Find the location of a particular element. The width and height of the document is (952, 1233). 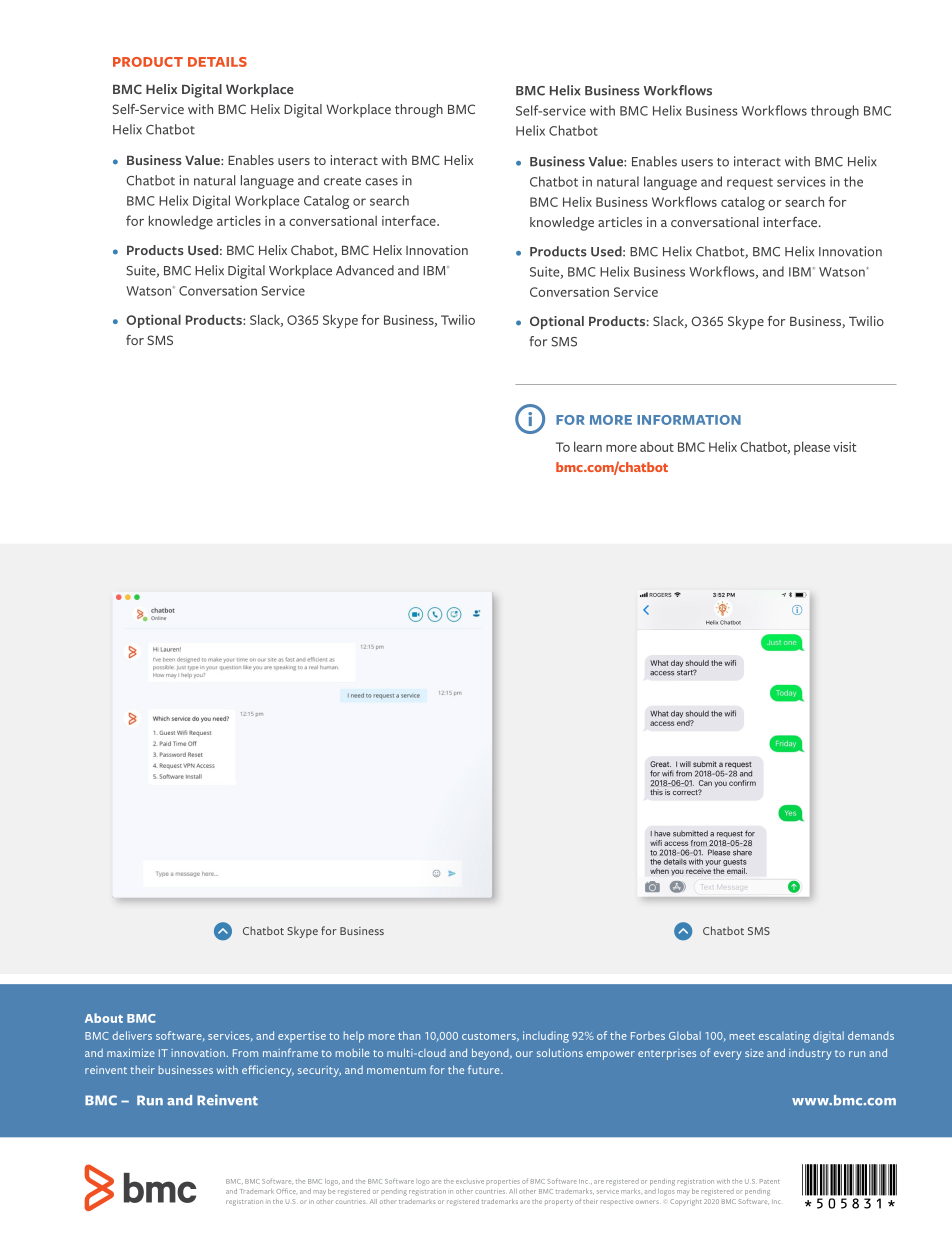

visit is located at coordinates (845, 447).
